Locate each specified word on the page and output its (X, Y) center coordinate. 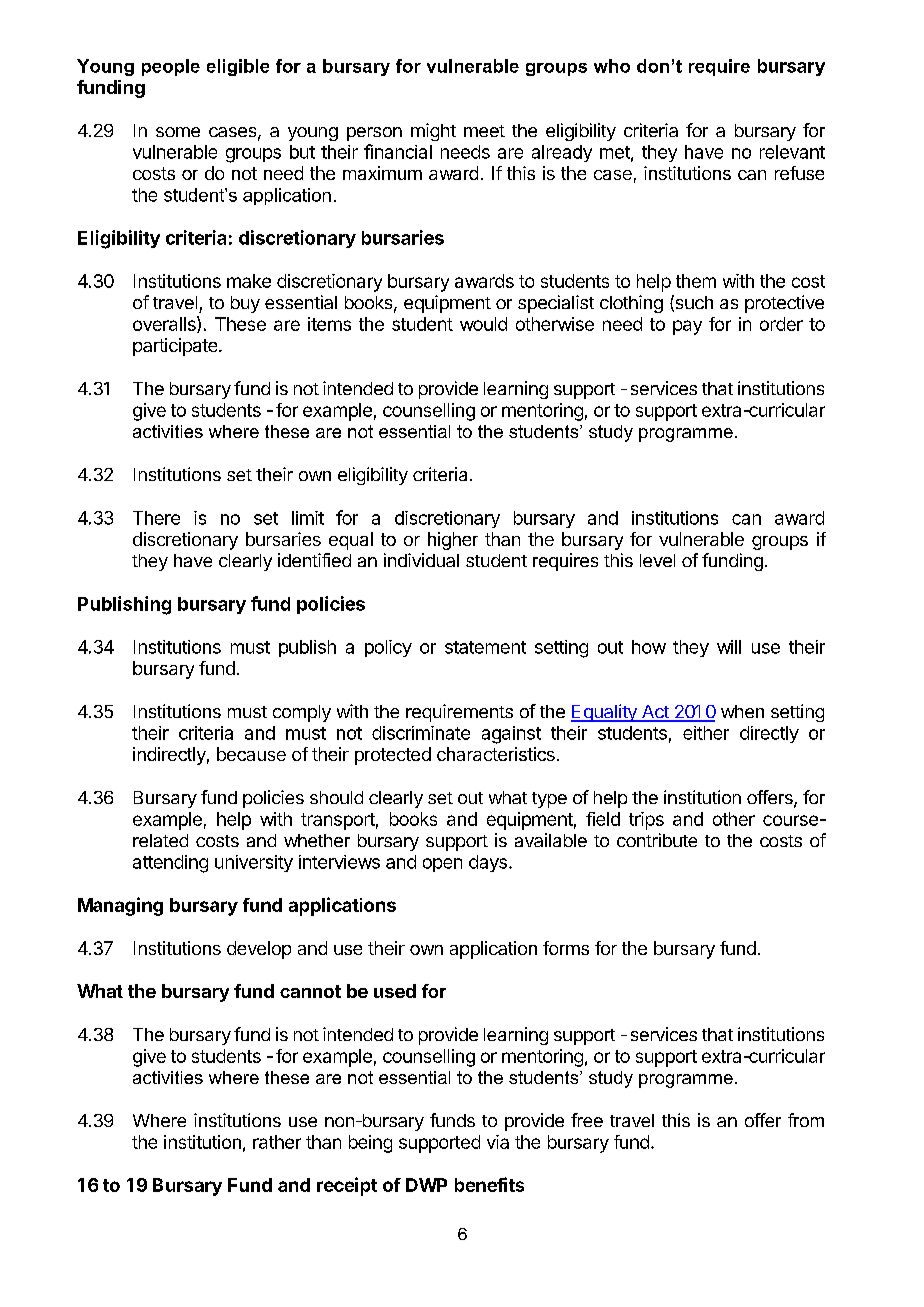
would (483, 324)
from (806, 1120)
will (729, 647)
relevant (792, 152)
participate (176, 347)
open (442, 865)
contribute (657, 840)
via (498, 1142)
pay (687, 327)
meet (484, 131)
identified (314, 560)
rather (277, 1142)
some (178, 132)
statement (485, 647)
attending (170, 864)
